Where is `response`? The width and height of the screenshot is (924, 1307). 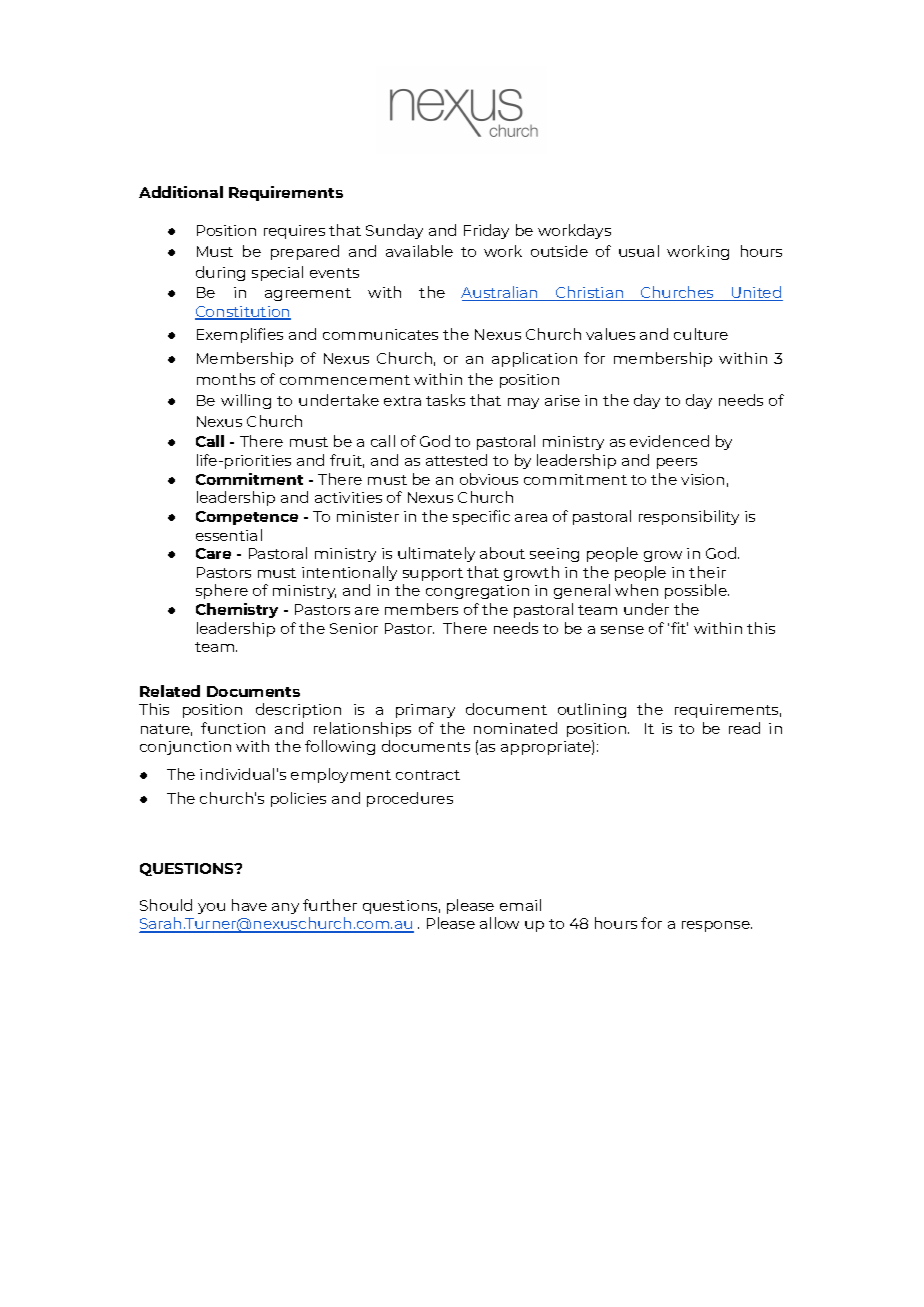
response is located at coordinates (717, 926).
